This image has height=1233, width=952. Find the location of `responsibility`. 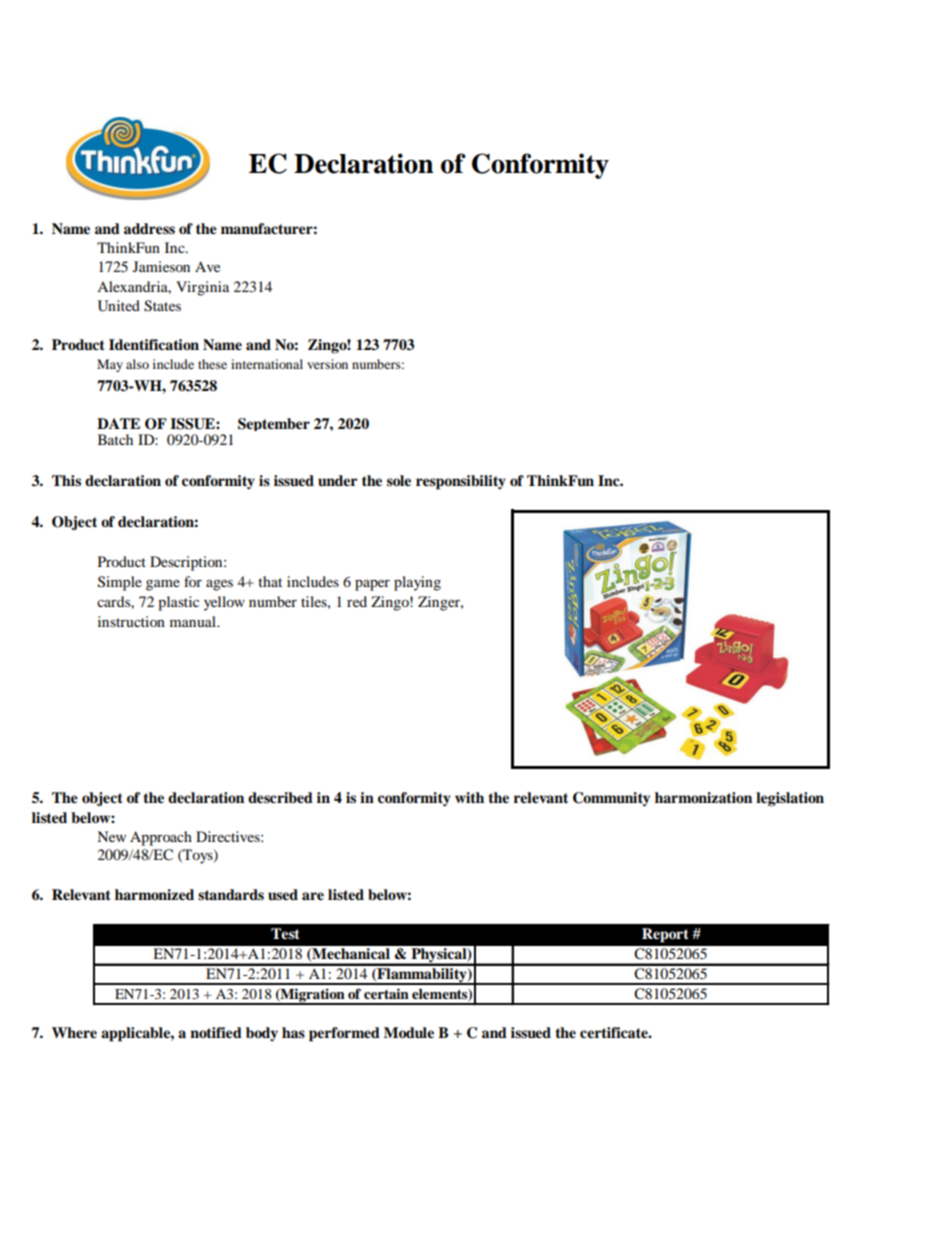

responsibility is located at coordinates (461, 482).
